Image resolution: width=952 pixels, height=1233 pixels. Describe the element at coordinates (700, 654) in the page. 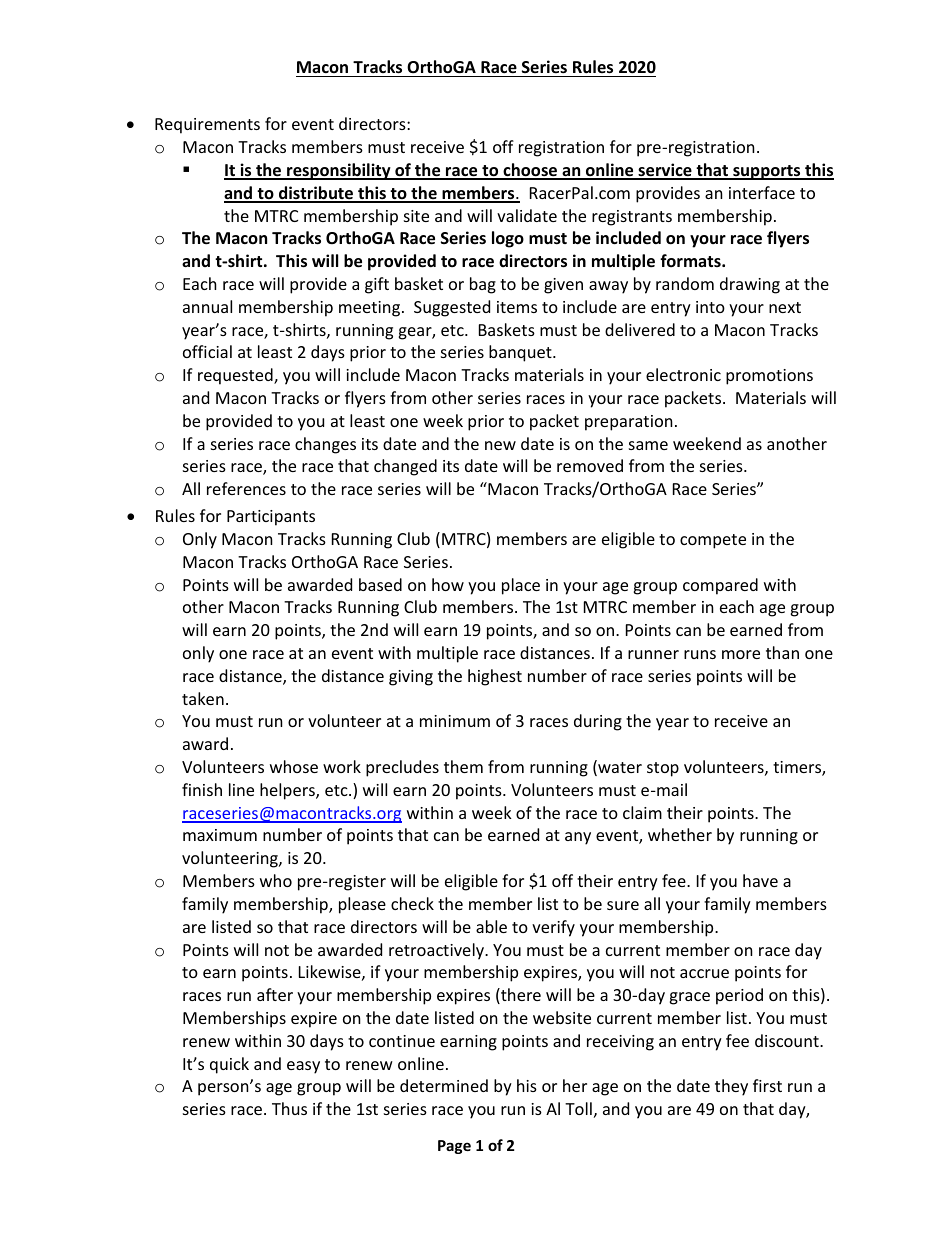

I see `runs` at that location.
